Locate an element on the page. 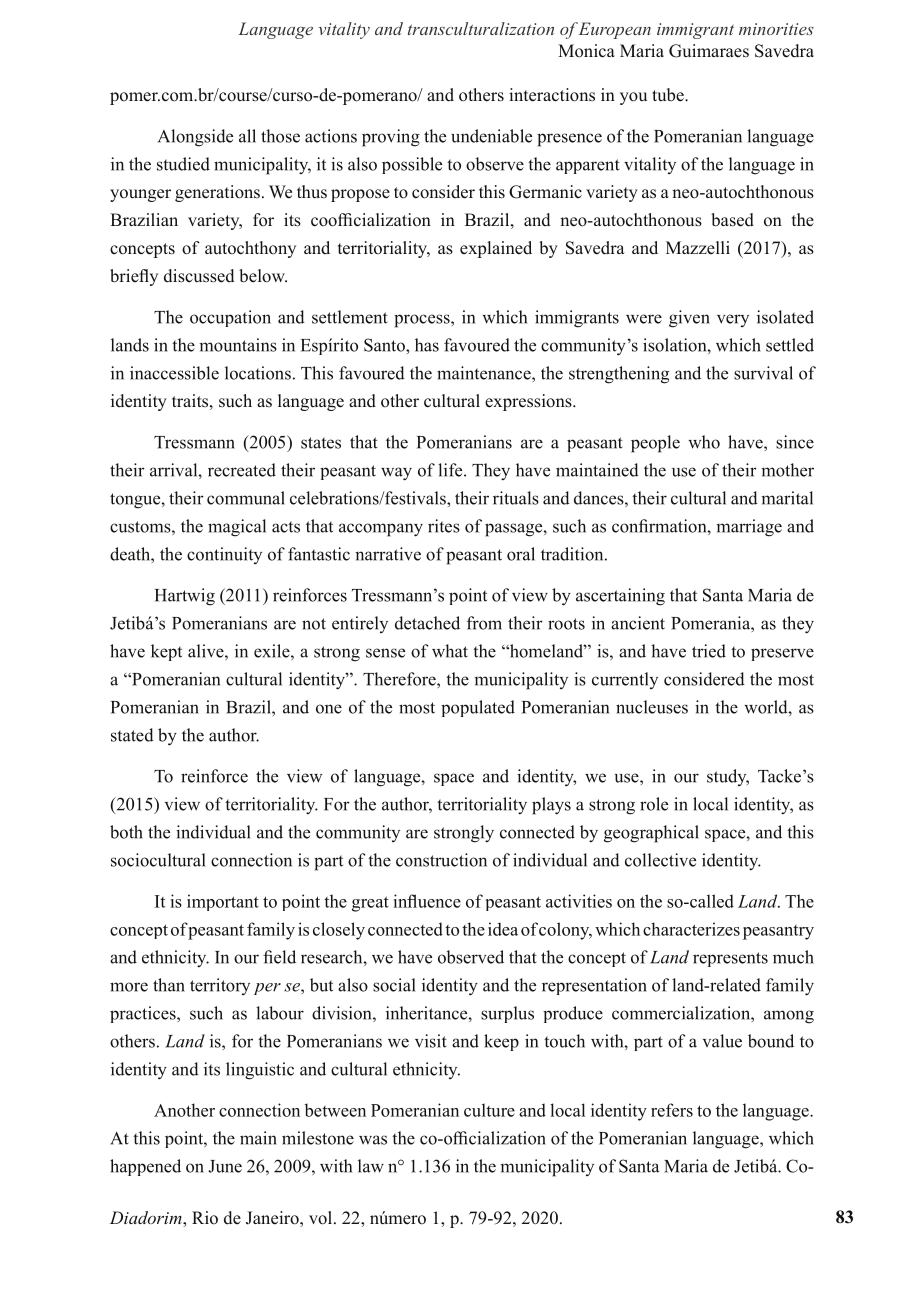  June is located at coordinates (225, 1166).
